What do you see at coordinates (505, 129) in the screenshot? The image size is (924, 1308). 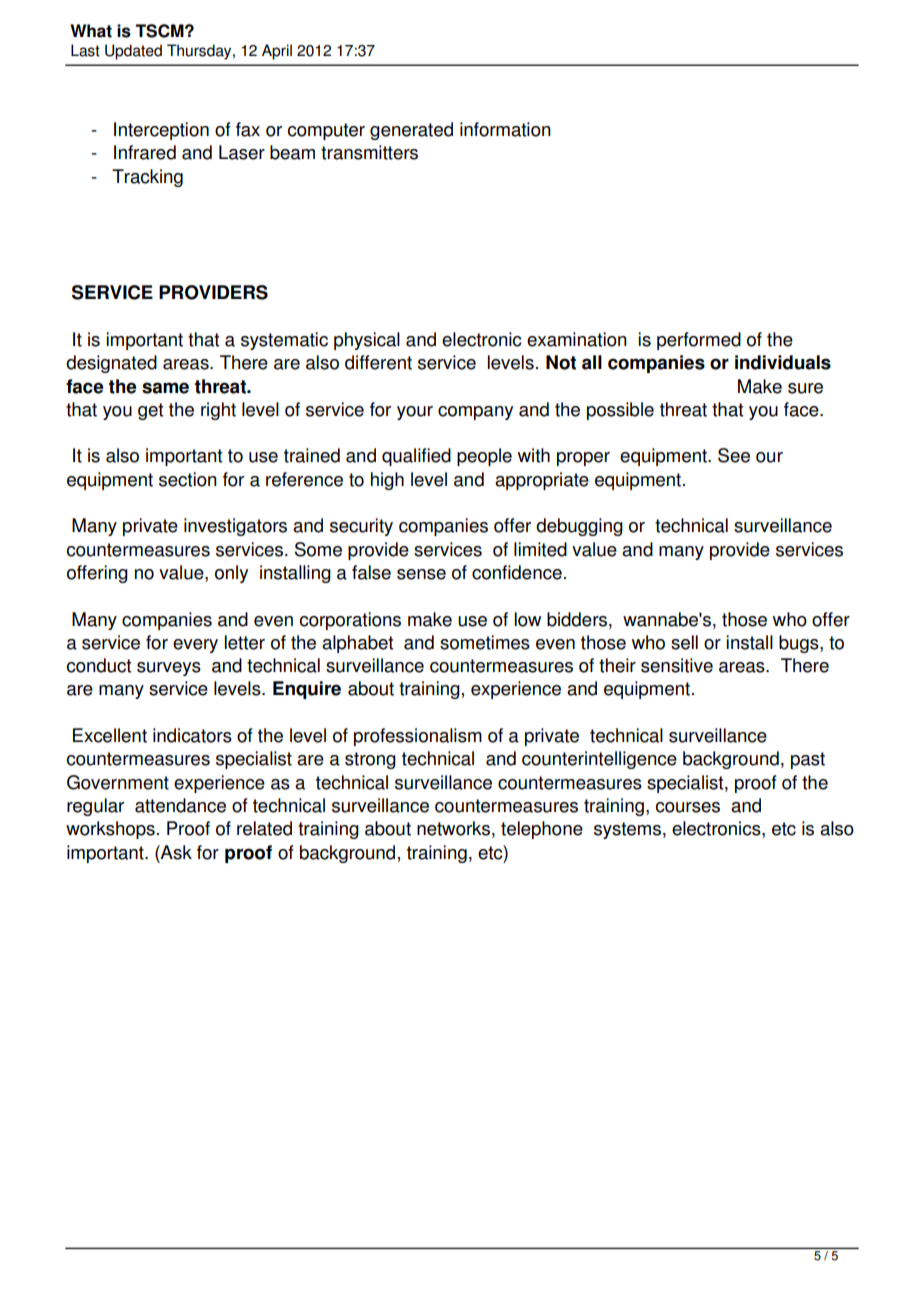 I see `information` at bounding box center [505, 129].
